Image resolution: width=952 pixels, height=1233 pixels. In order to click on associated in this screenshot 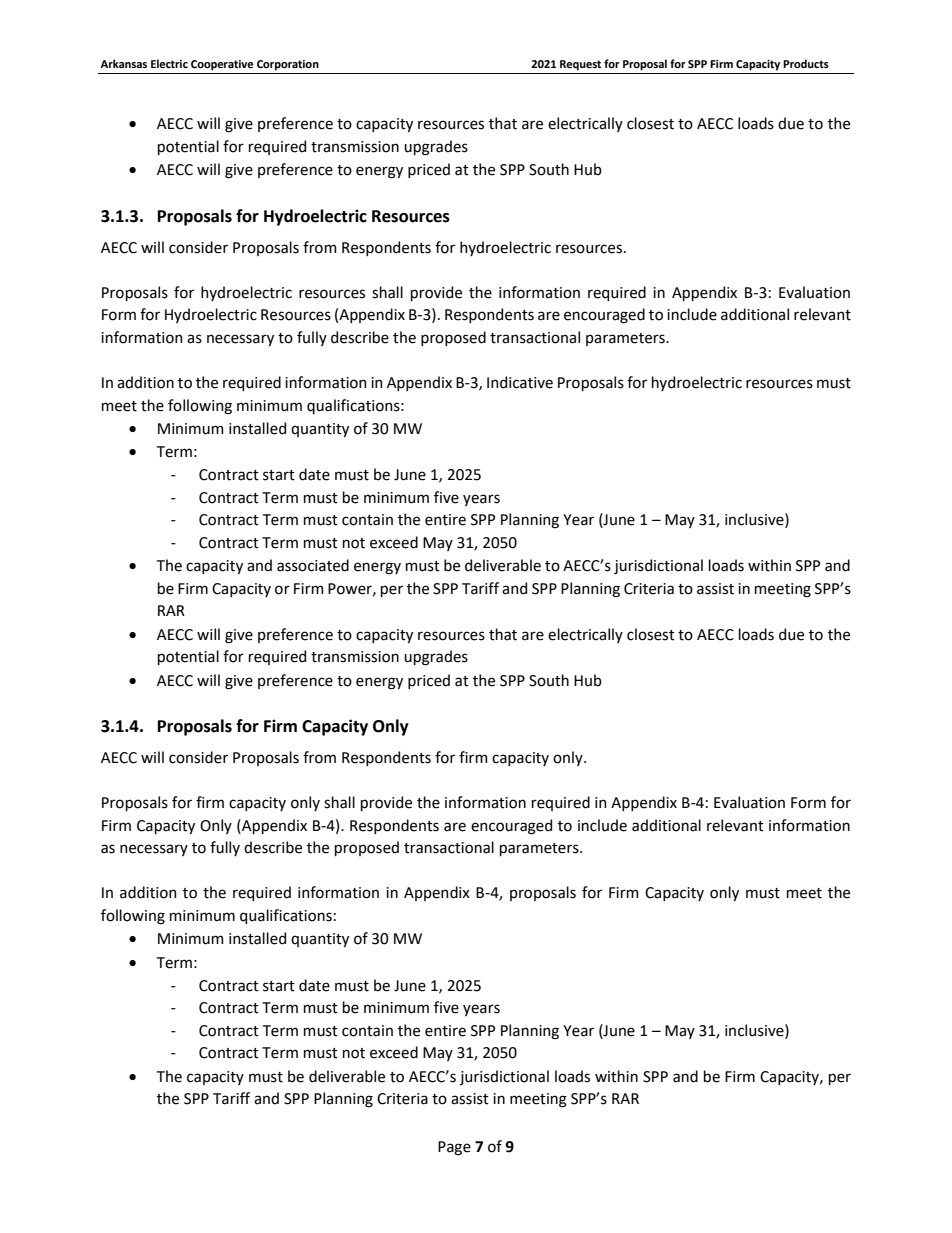, I will do `click(313, 565)`.
